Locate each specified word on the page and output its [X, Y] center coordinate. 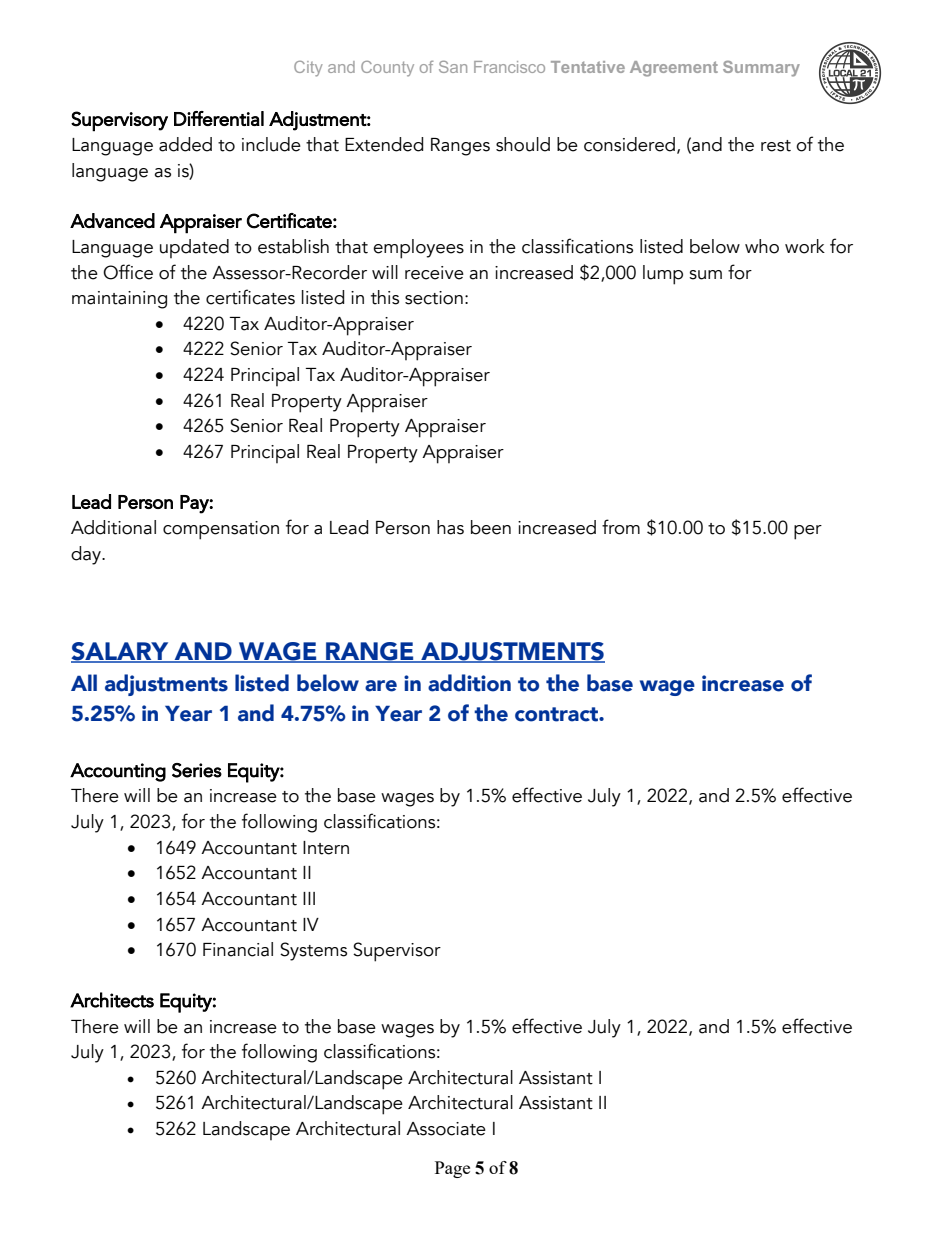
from [621, 527]
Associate [446, 1129]
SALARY [121, 652]
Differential [219, 118]
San [453, 67]
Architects [112, 1000]
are [381, 686]
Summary [761, 69]
